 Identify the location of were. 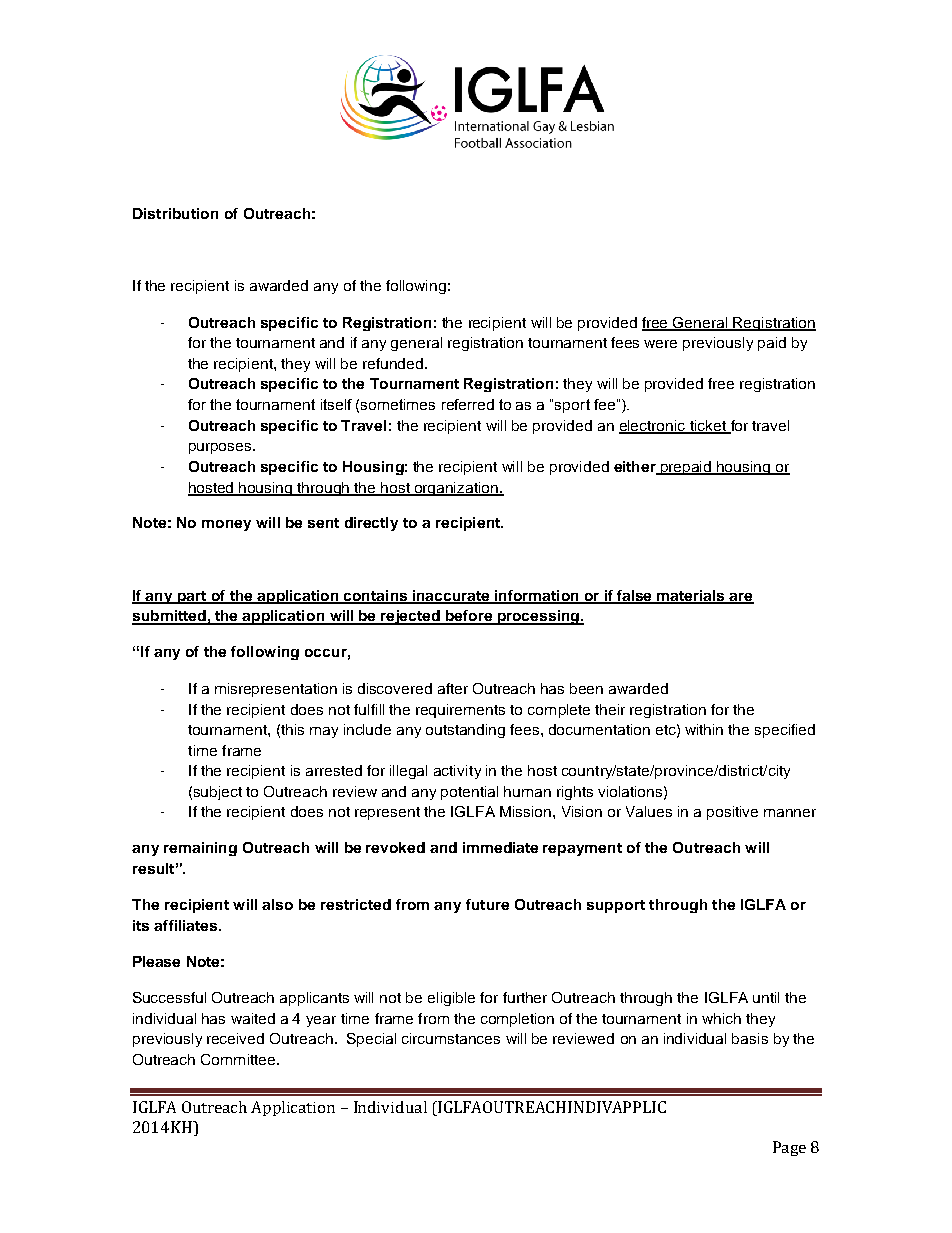
(660, 344).
